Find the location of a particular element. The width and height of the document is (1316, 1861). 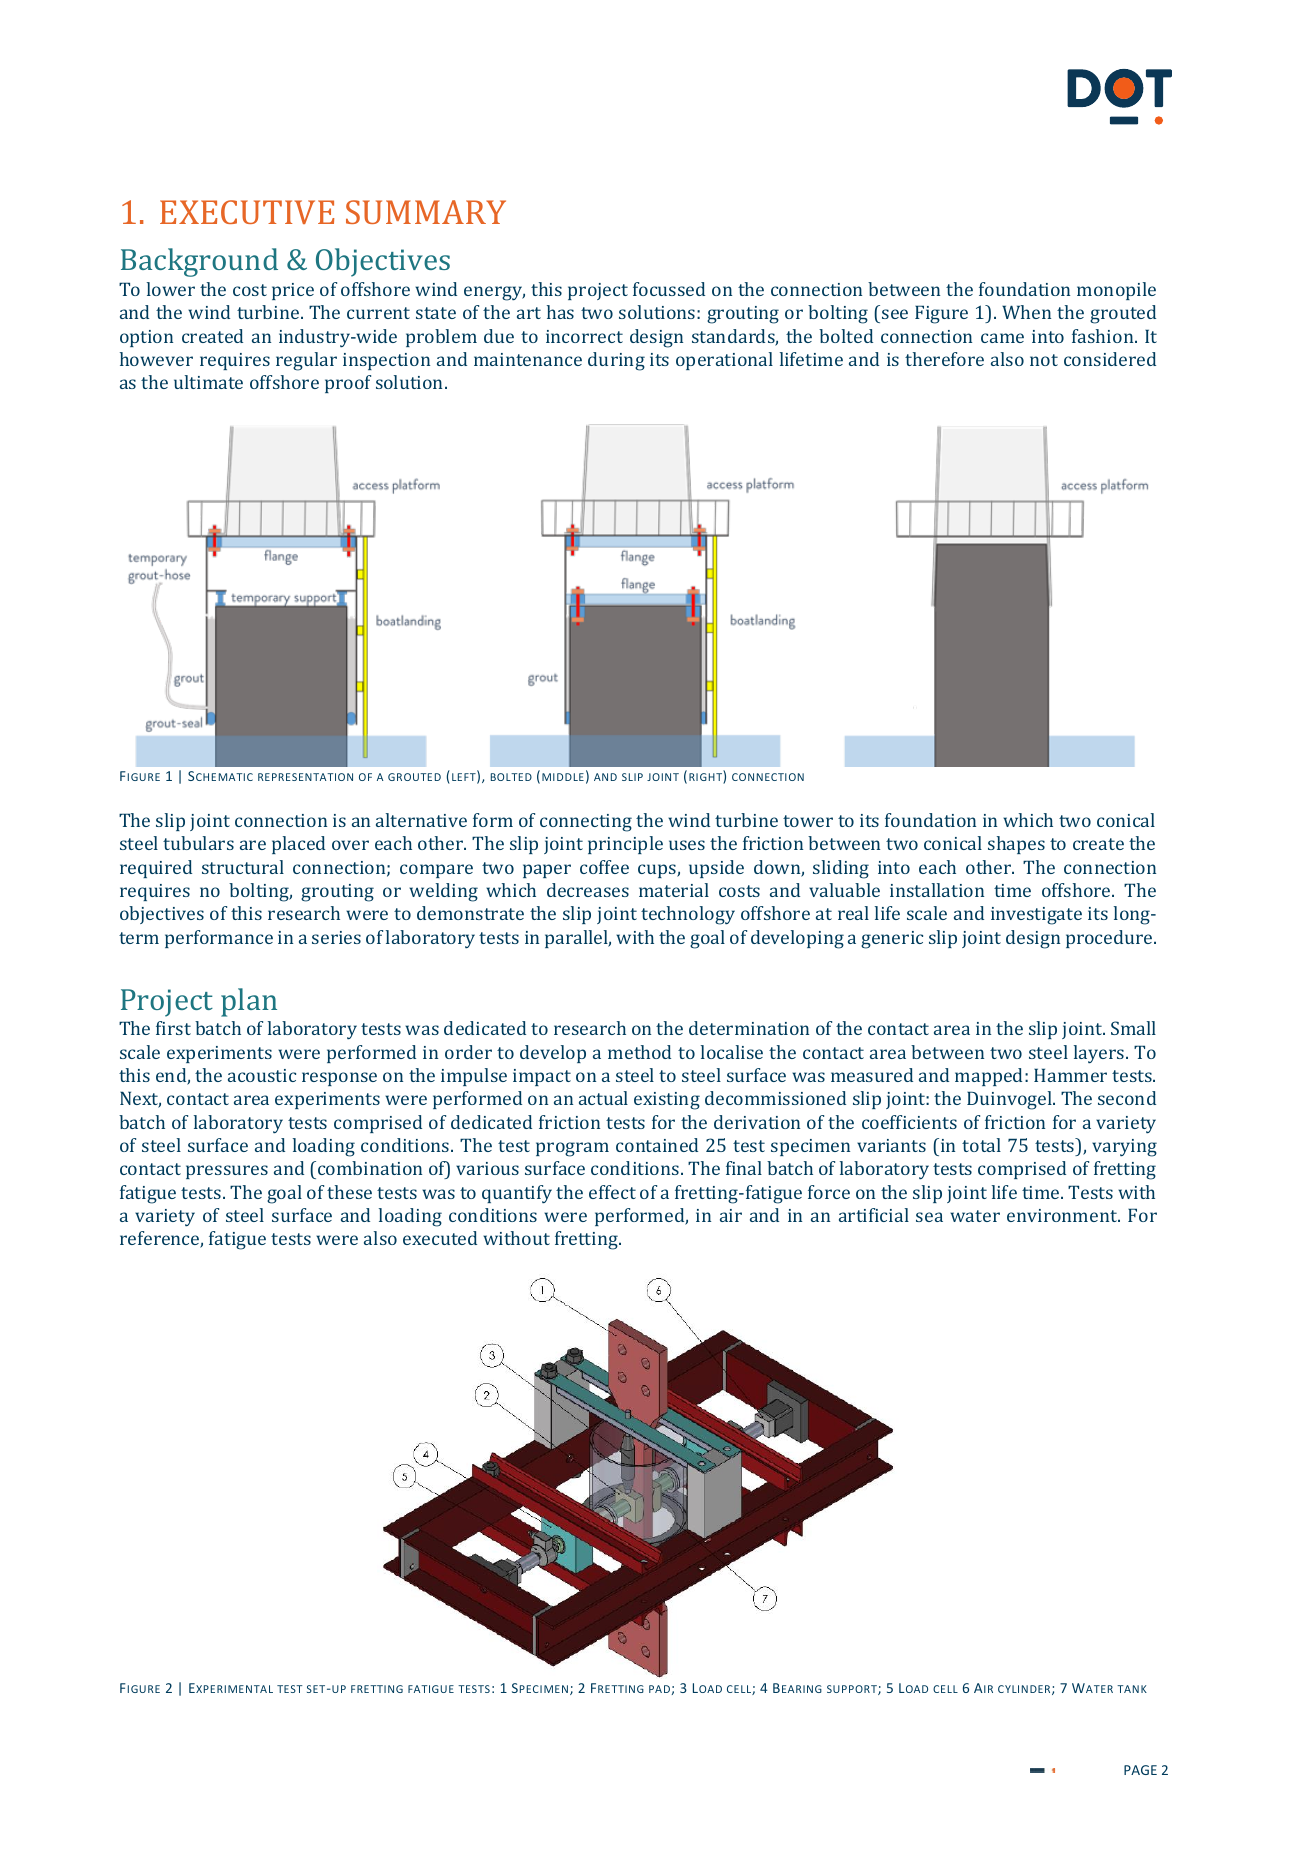

total is located at coordinates (981, 1145).
